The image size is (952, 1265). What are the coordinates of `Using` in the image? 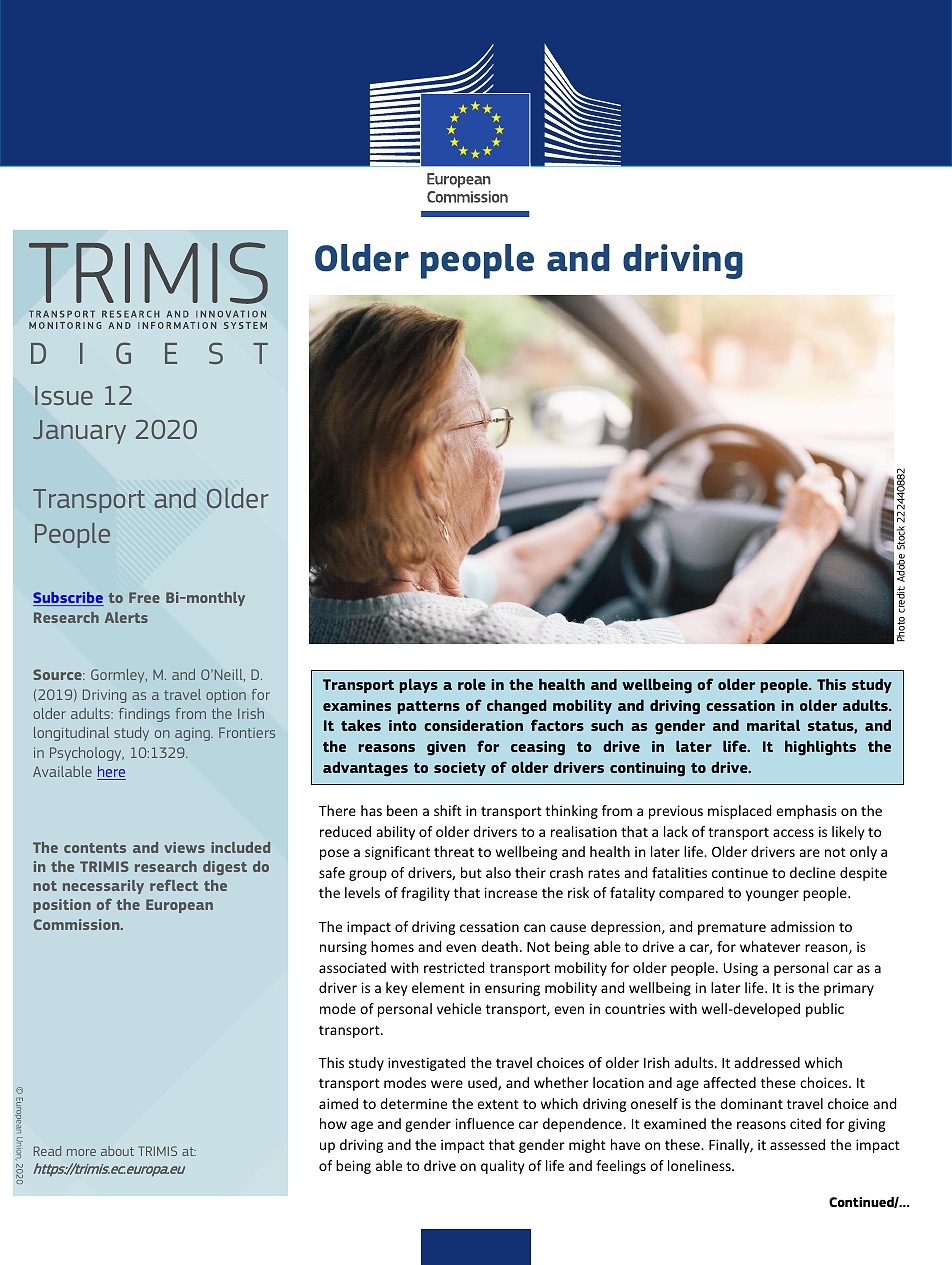 It's located at (741, 969).
